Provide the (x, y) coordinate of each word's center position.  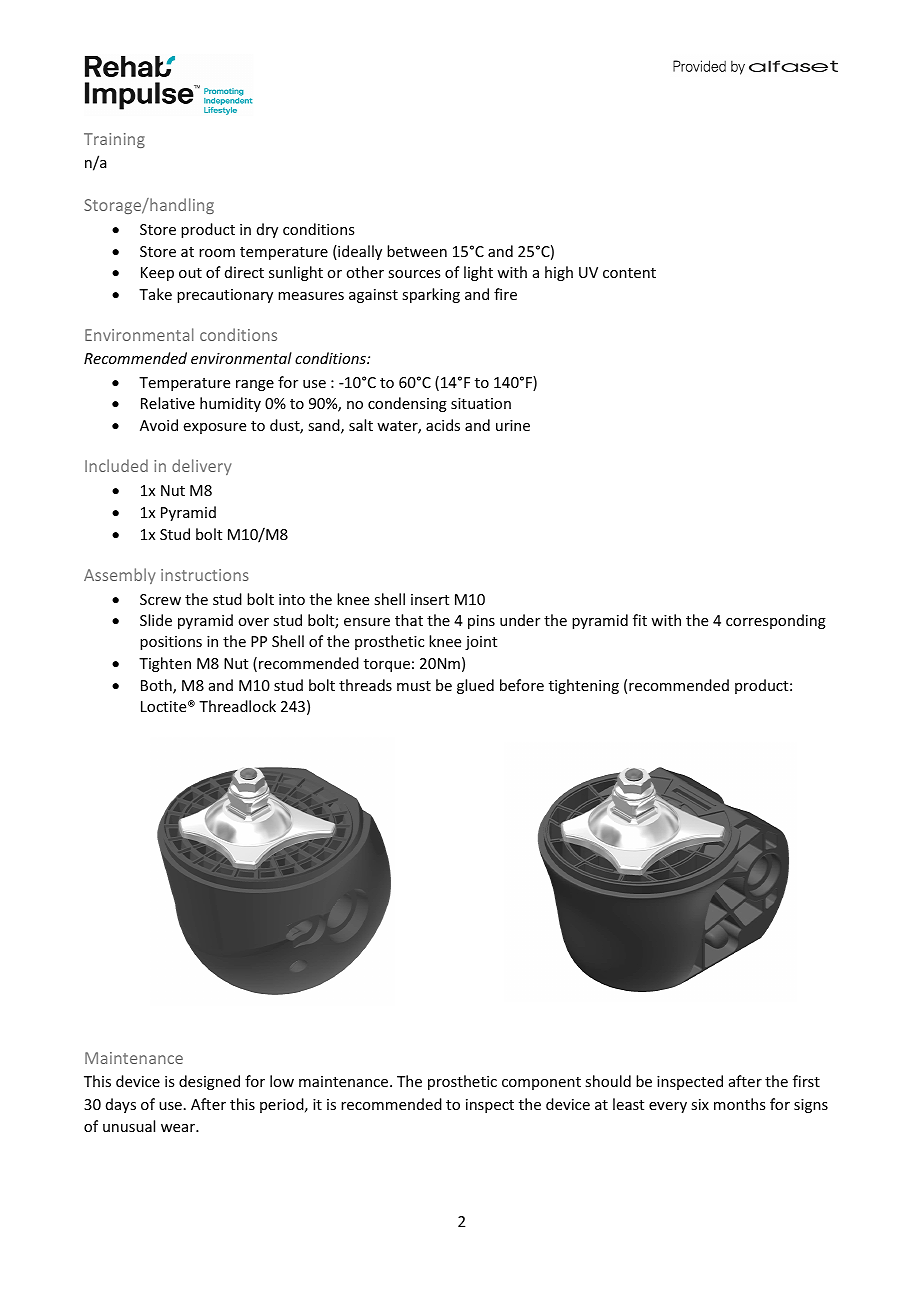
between (417, 251)
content (629, 273)
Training (114, 140)
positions (171, 643)
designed (209, 1082)
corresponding (776, 621)
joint (481, 643)
